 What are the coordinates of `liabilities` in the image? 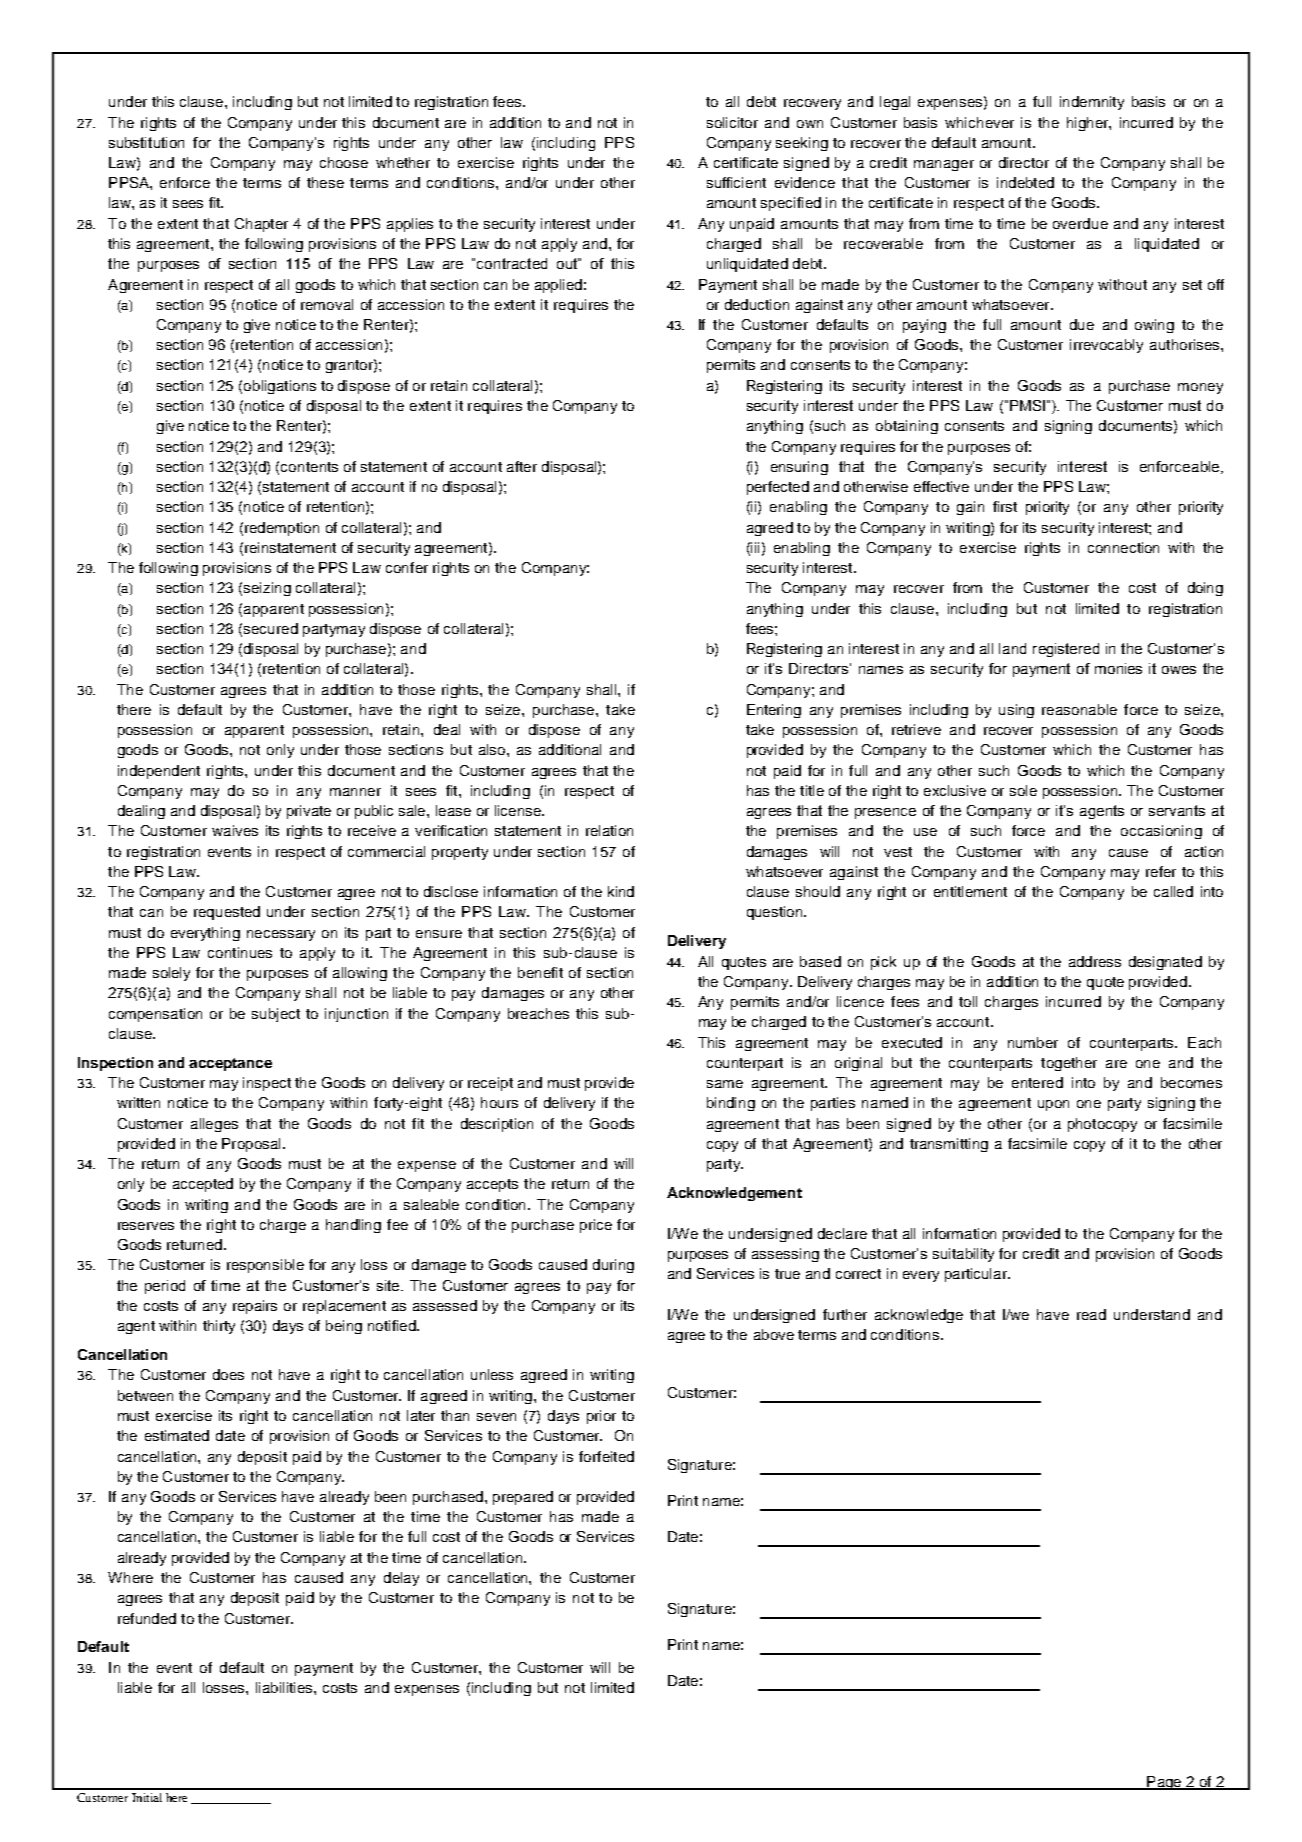 It's located at (285, 1687).
